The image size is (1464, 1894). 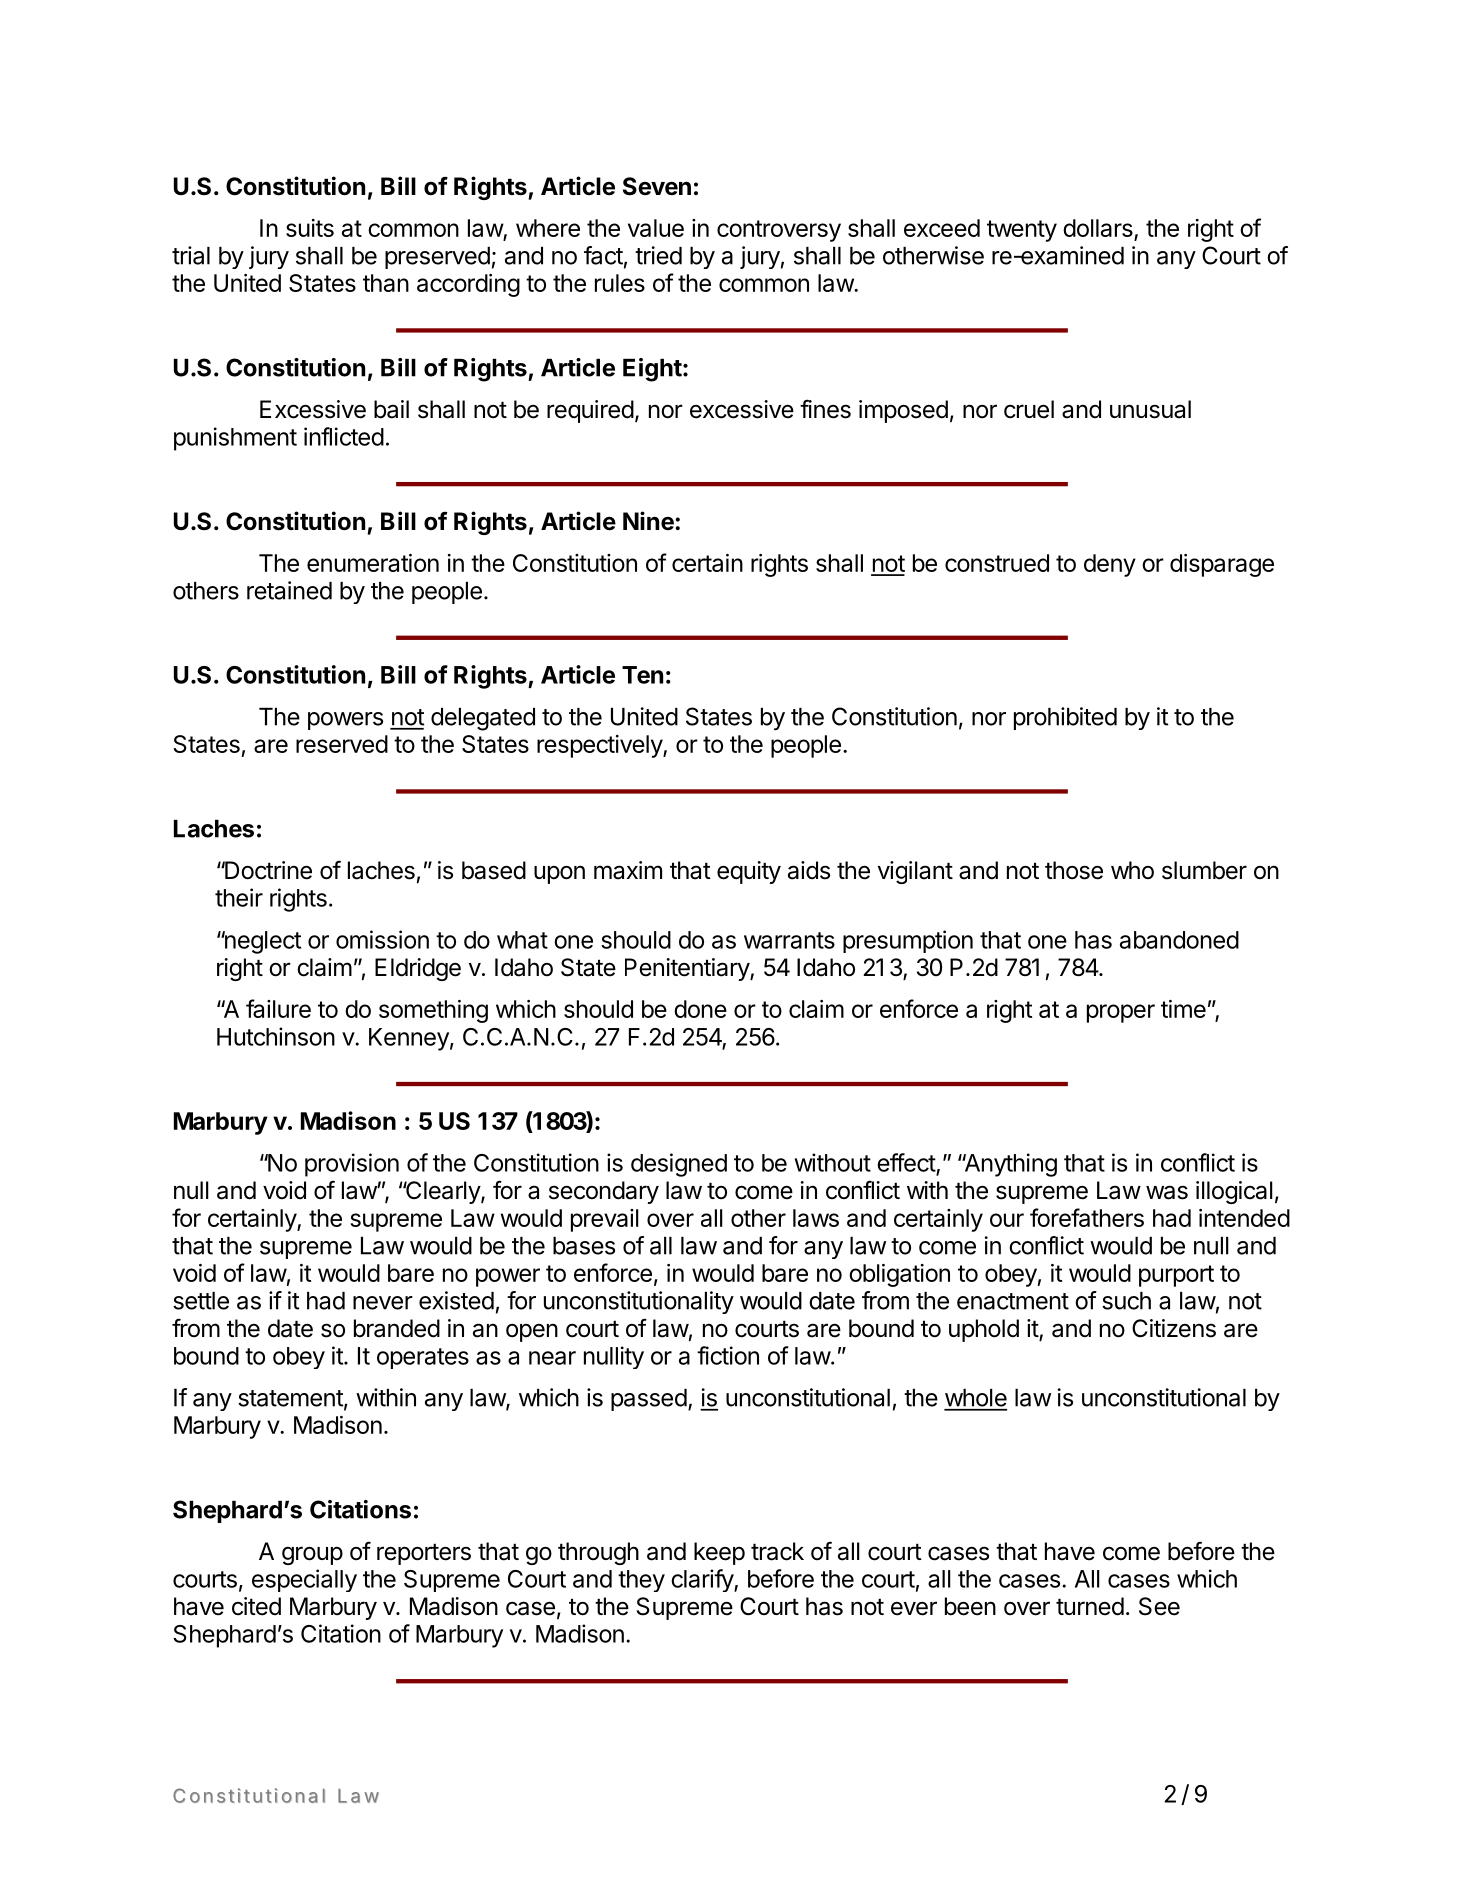 I want to click on their, so click(x=239, y=897).
